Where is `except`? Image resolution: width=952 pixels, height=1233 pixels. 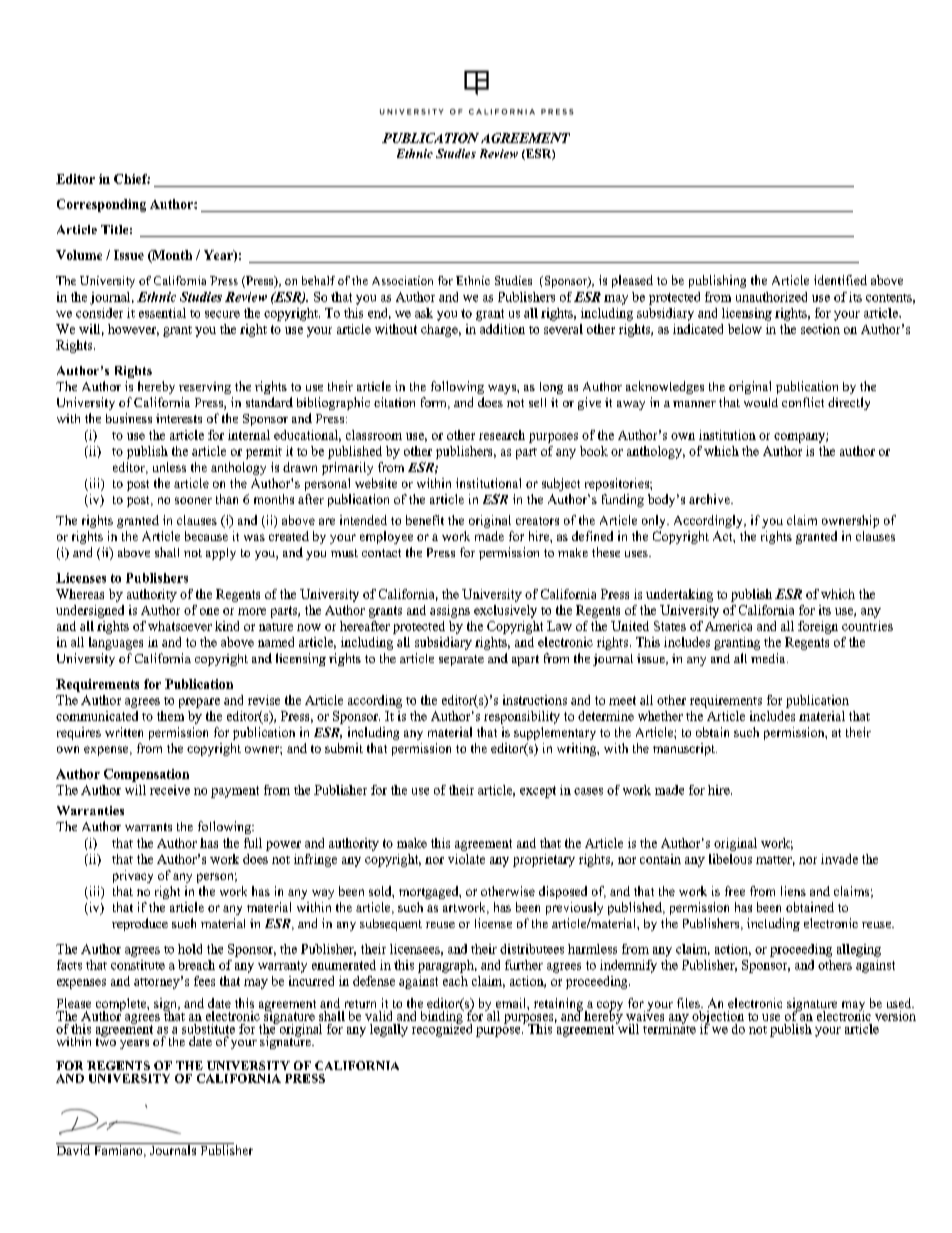
except is located at coordinates (538, 792).
